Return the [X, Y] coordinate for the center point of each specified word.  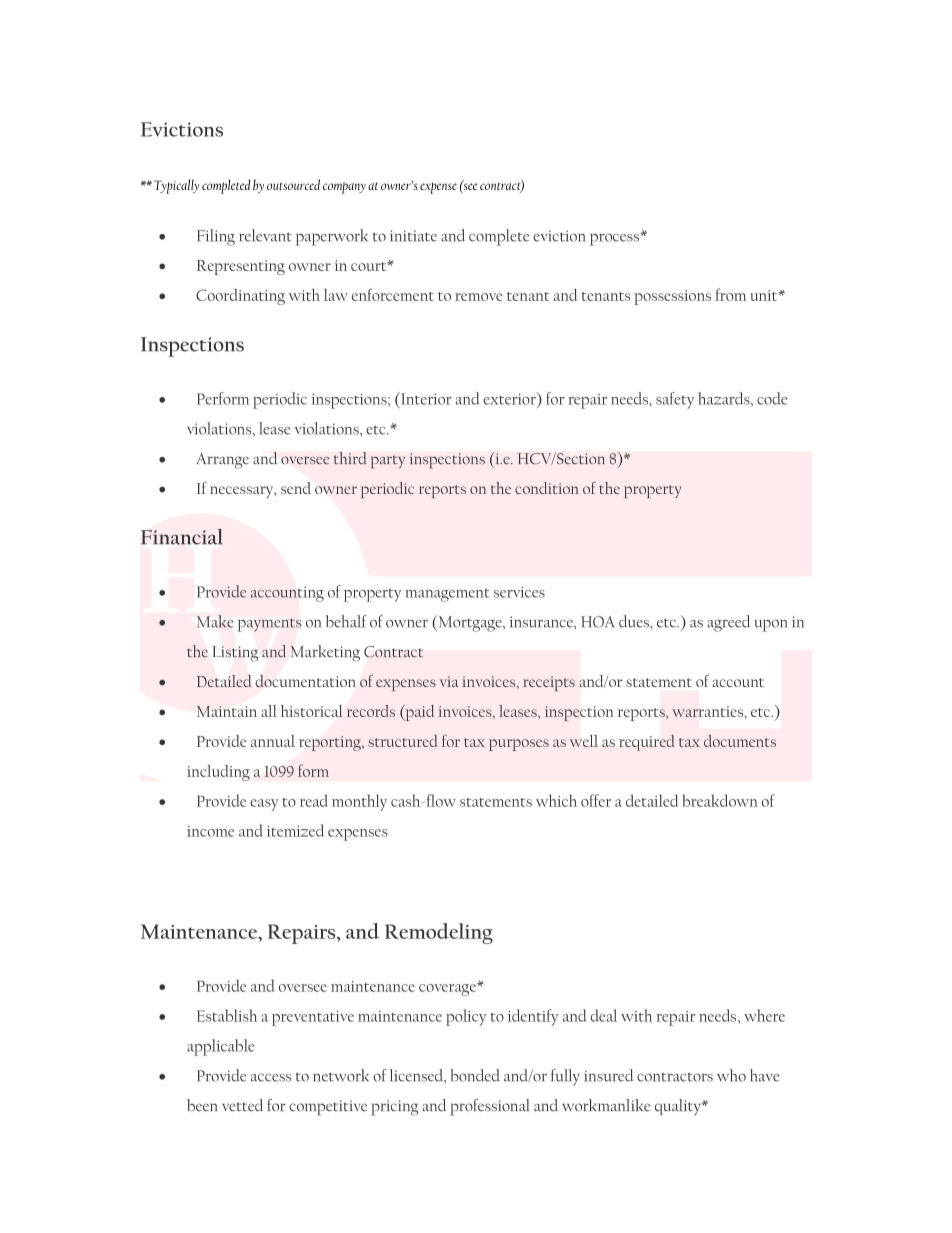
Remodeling [439, 933]
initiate [413, 236]
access [271, 1078]
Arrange [222, 461]
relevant [265, 235]
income [210, 831]
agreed [728, 623]
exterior [510, 398]
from [730, 294]
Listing [235, 654]
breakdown [720, 800]
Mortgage [470, 623]
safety [675, 400]
